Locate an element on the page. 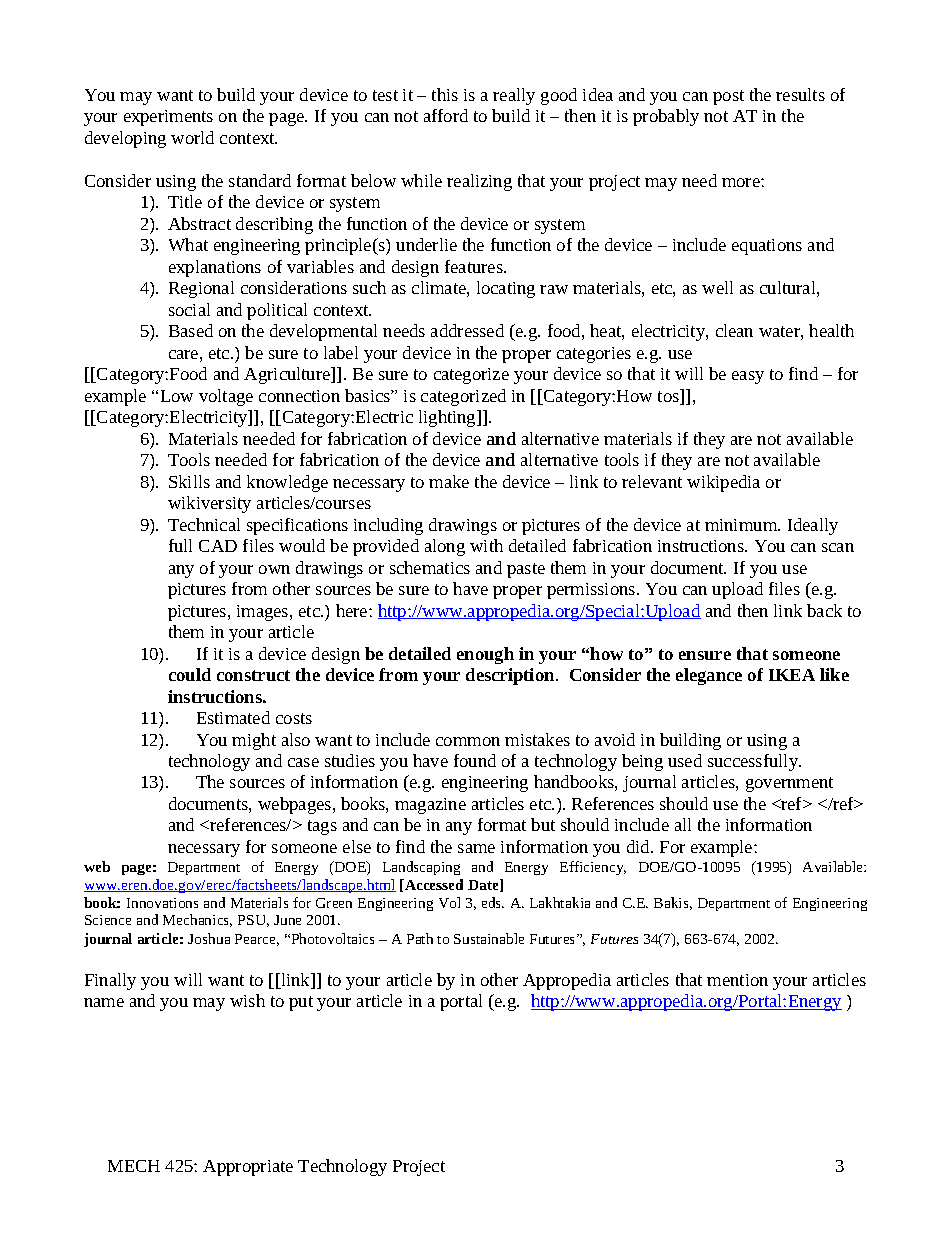 This image has height=1233, width=952. government is located at coordinates (789, 784).
